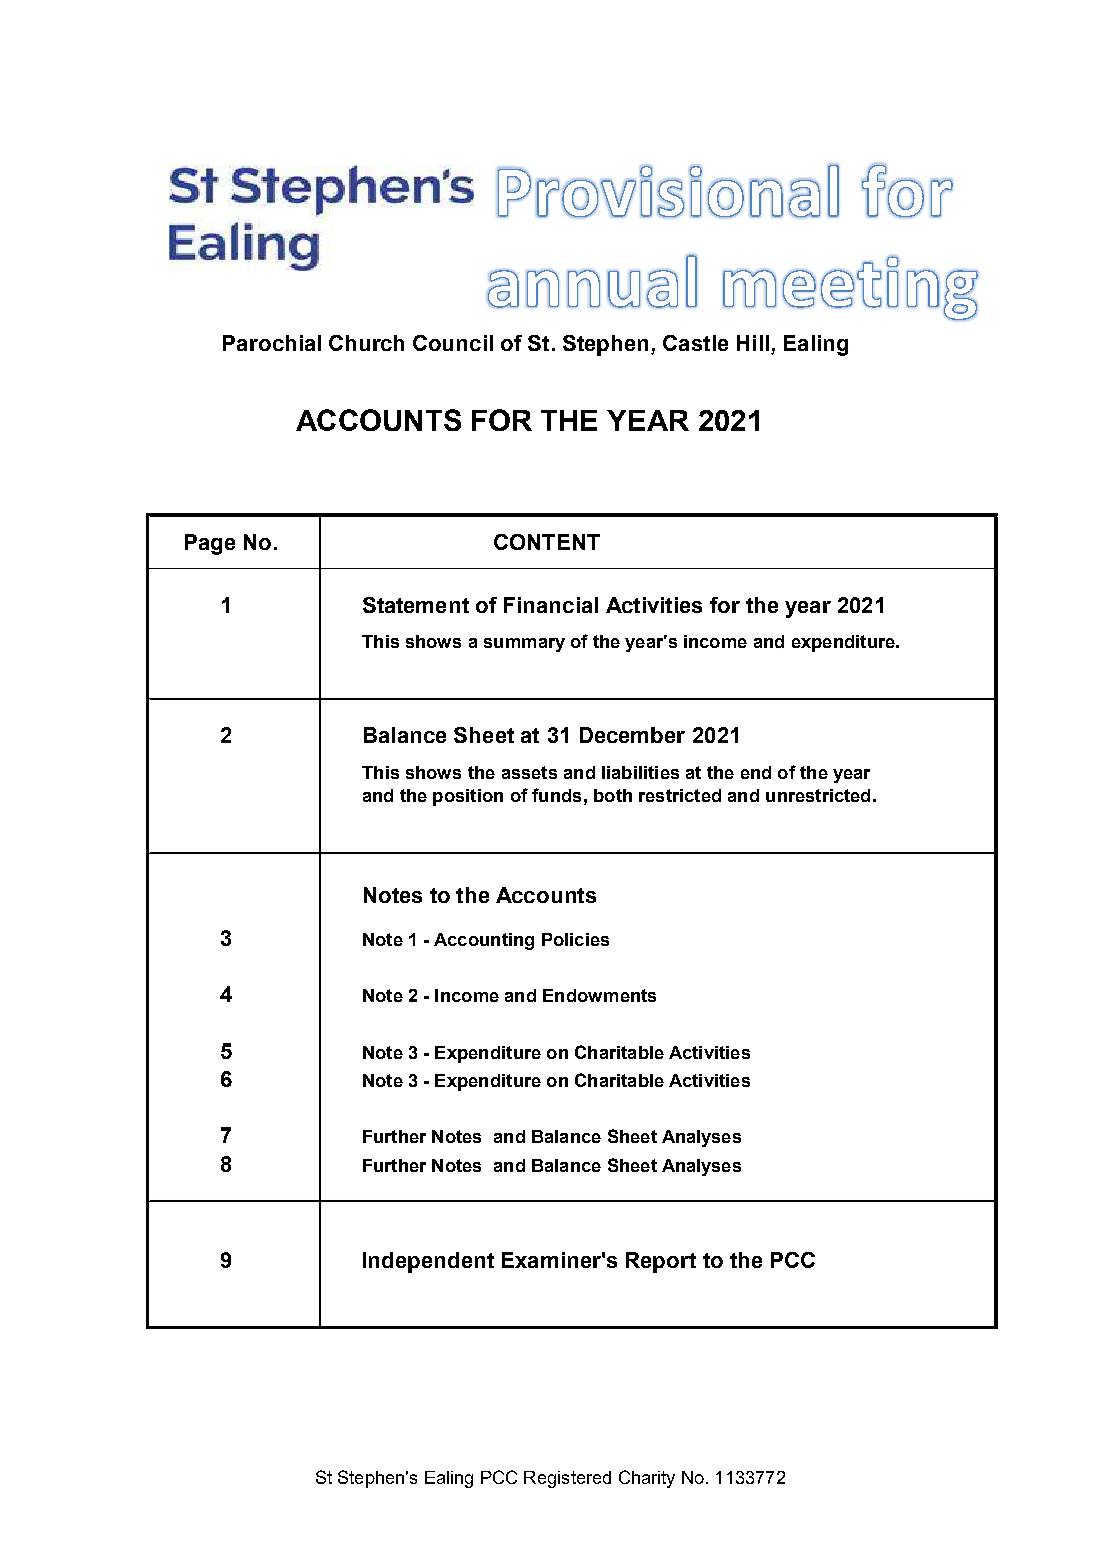 The height and width of the screenshot is (1558, 1102). I want to click on Page, so click(210, 544).
